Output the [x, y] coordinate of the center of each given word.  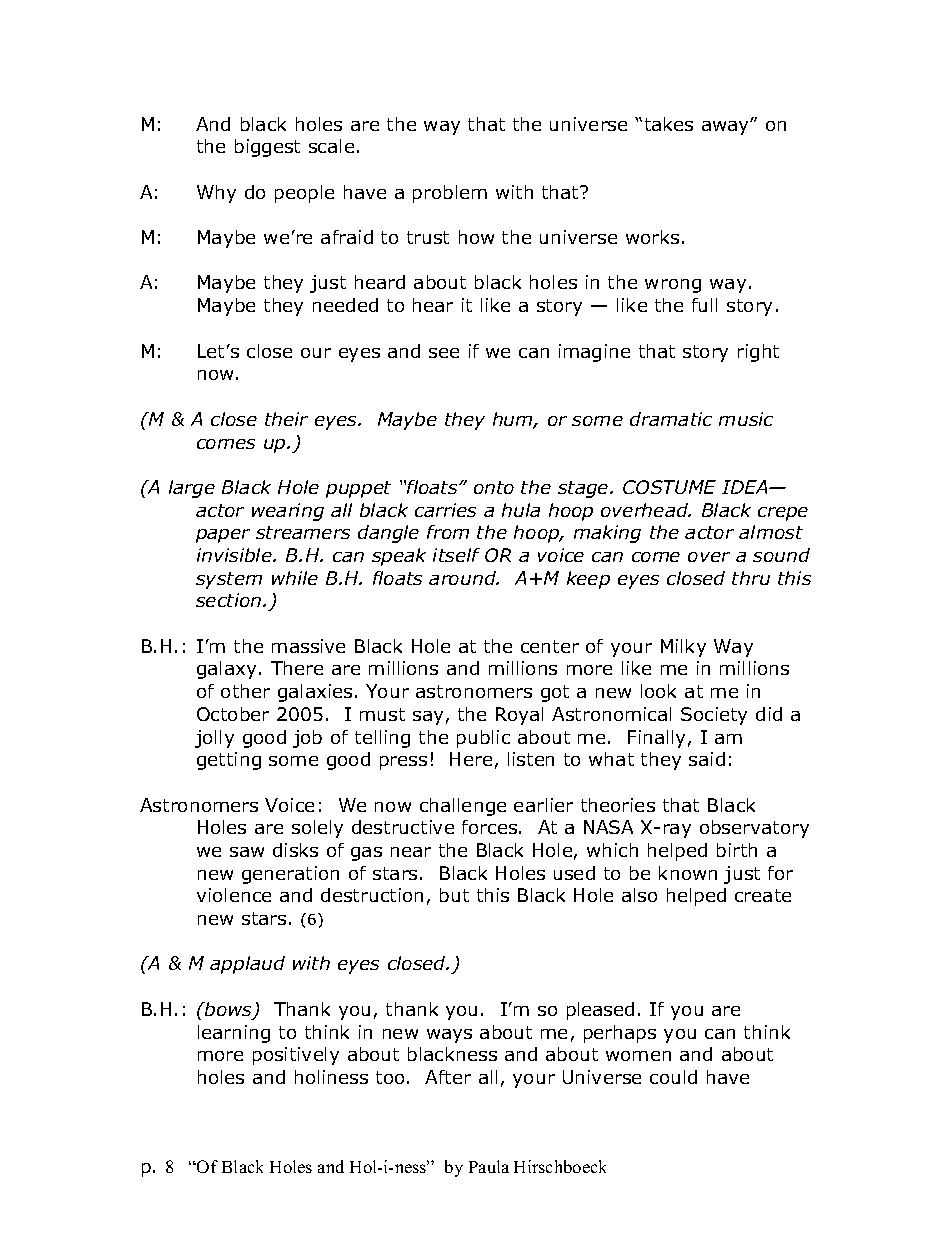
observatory [754, 829]
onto [494, 487]
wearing [288, 512]
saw [247, 852]
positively [296, 1056]
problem [450, 194]
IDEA [746, 487]
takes [669, 124]
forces [491, 827]
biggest [267, 148]
